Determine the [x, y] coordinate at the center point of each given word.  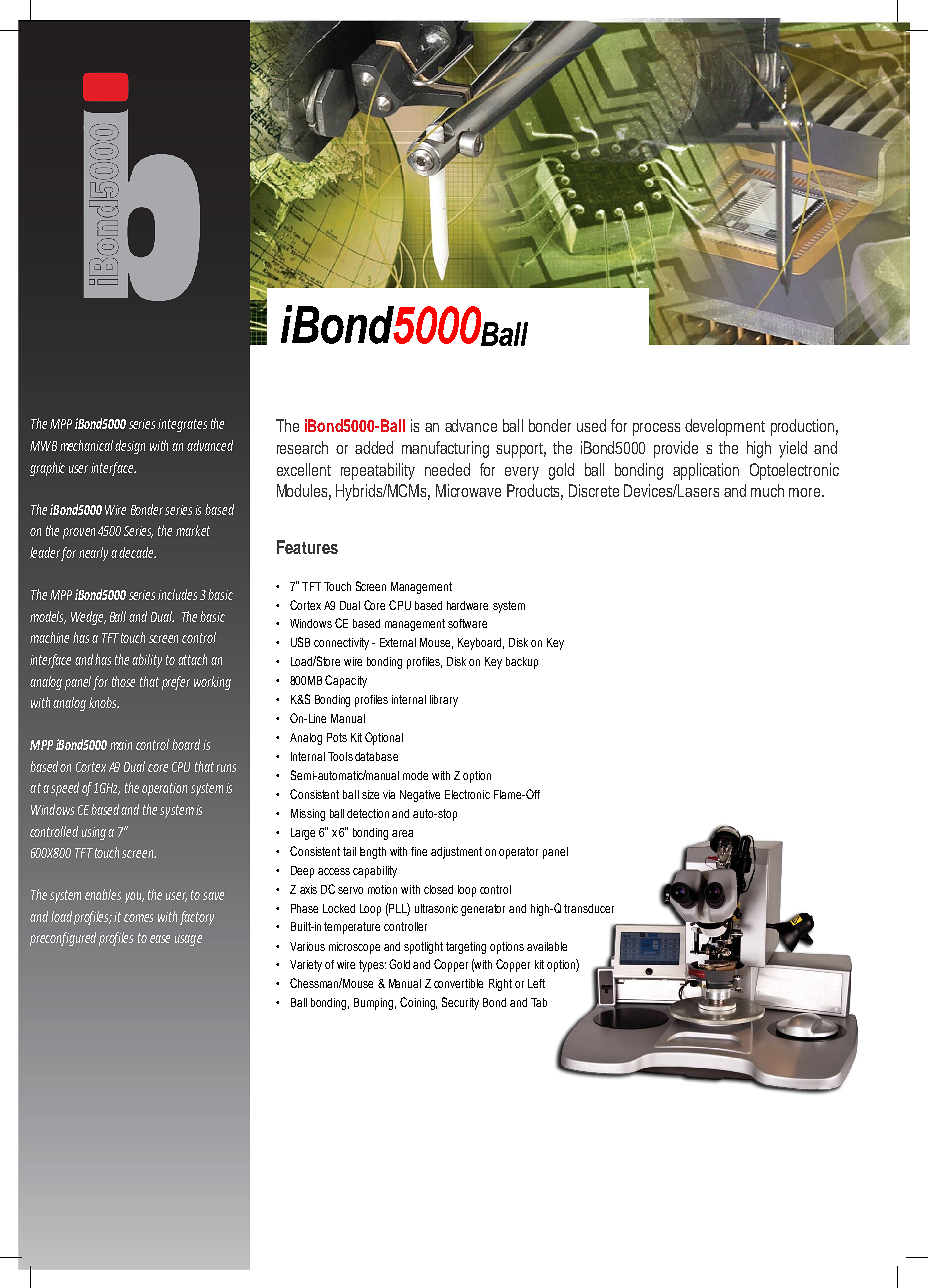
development [725, 427]
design [130, 447]
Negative [420, 796]
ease [160, 939]
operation [164, 789]
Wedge [88, 618]
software [467, 623]
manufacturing [445, 449]
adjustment [456, 853]
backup [522, 663]
